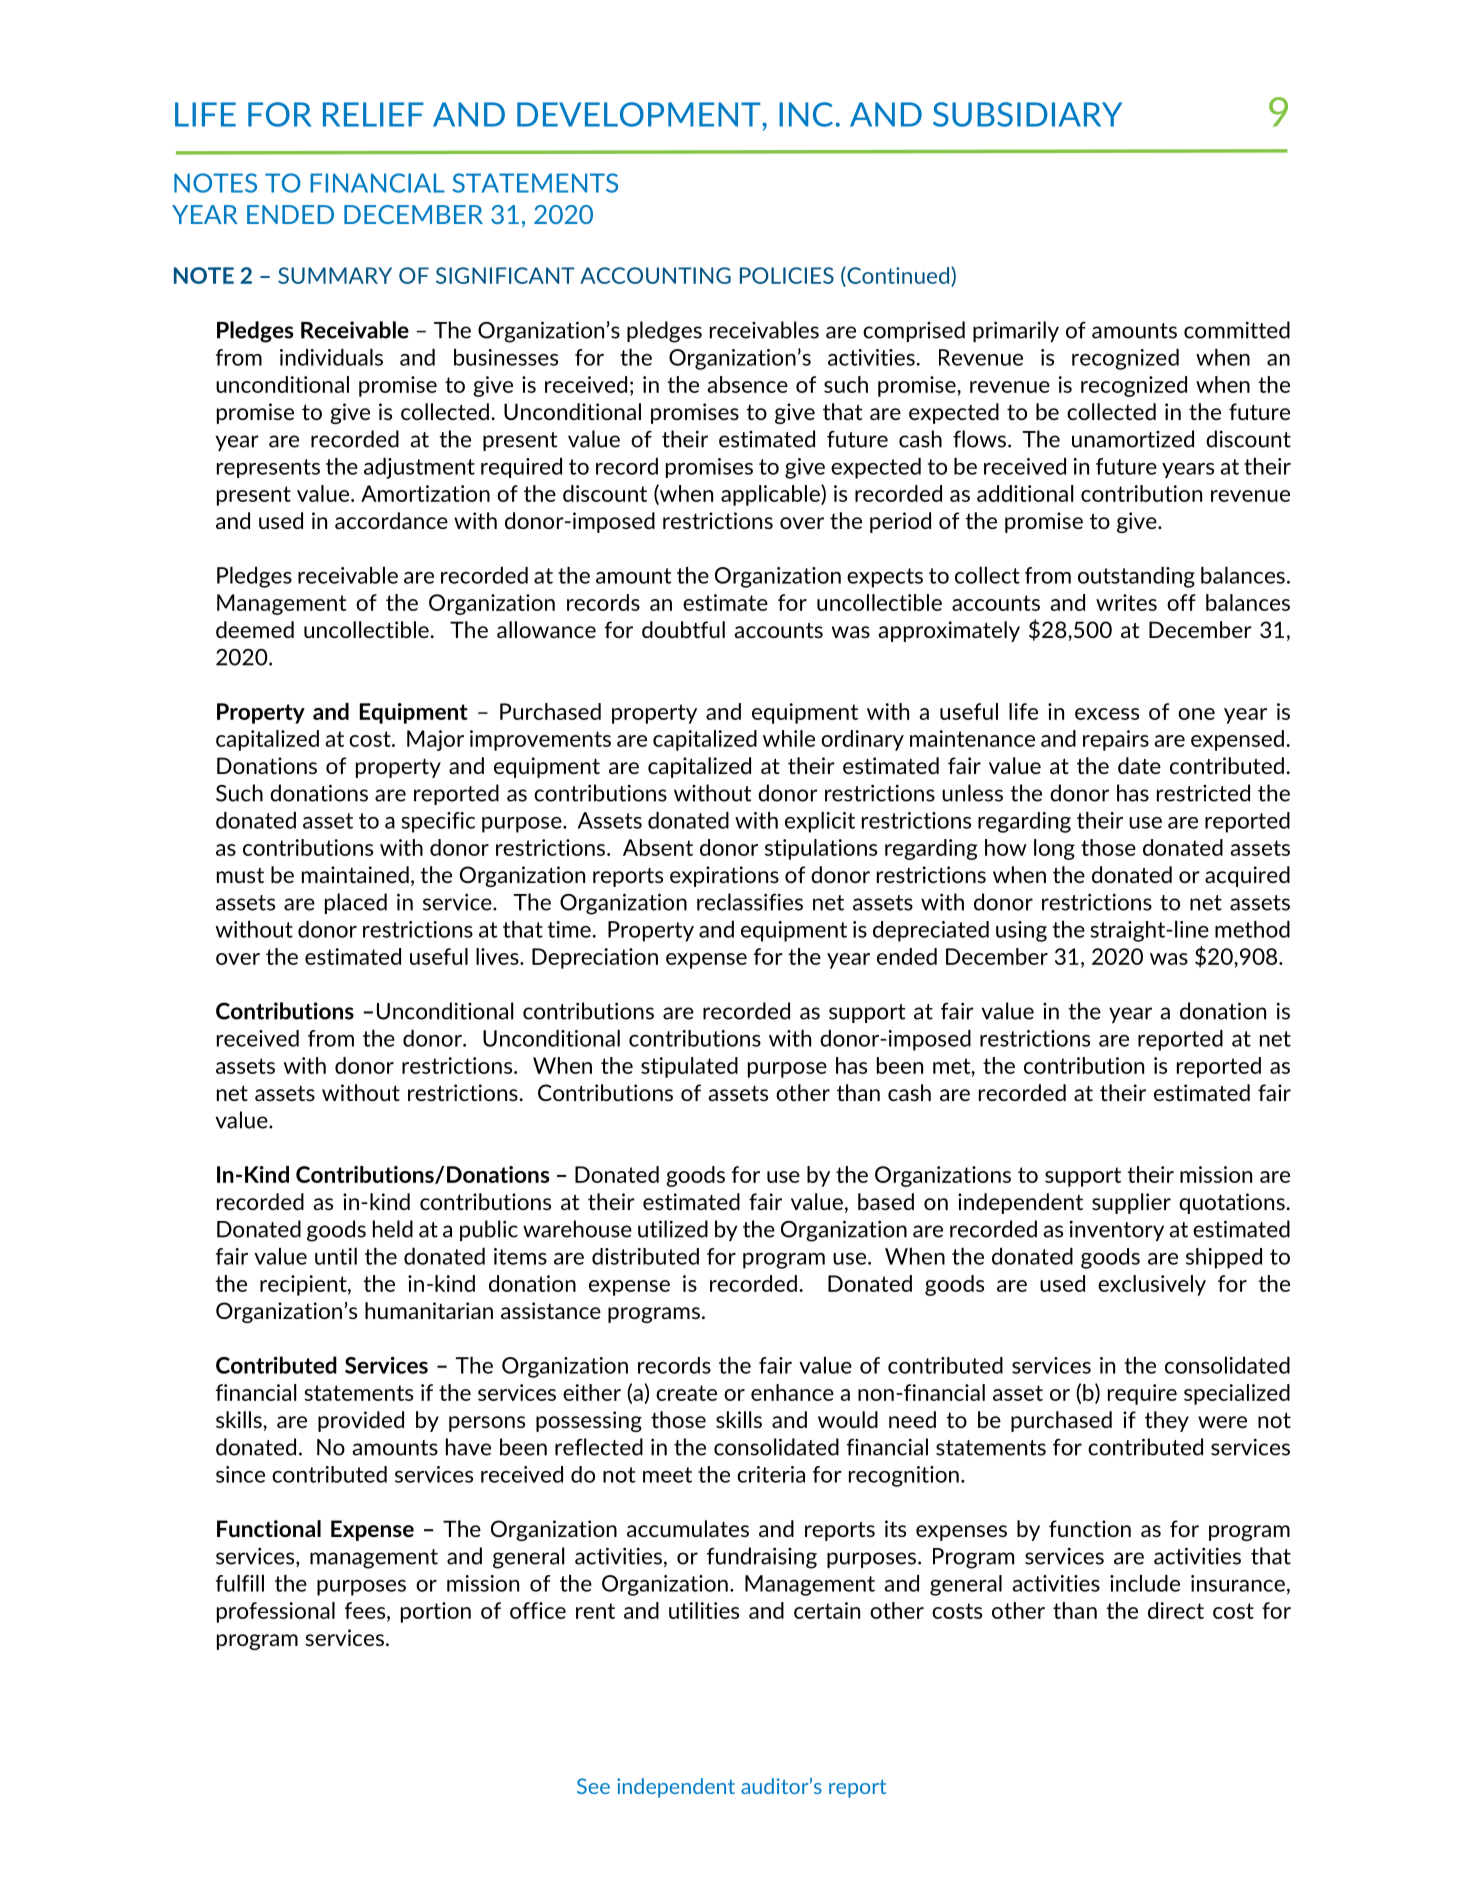 The width and height of the page is (1463, 1893). I want to click on SUBSIDIARY, so click(1027, 114).
